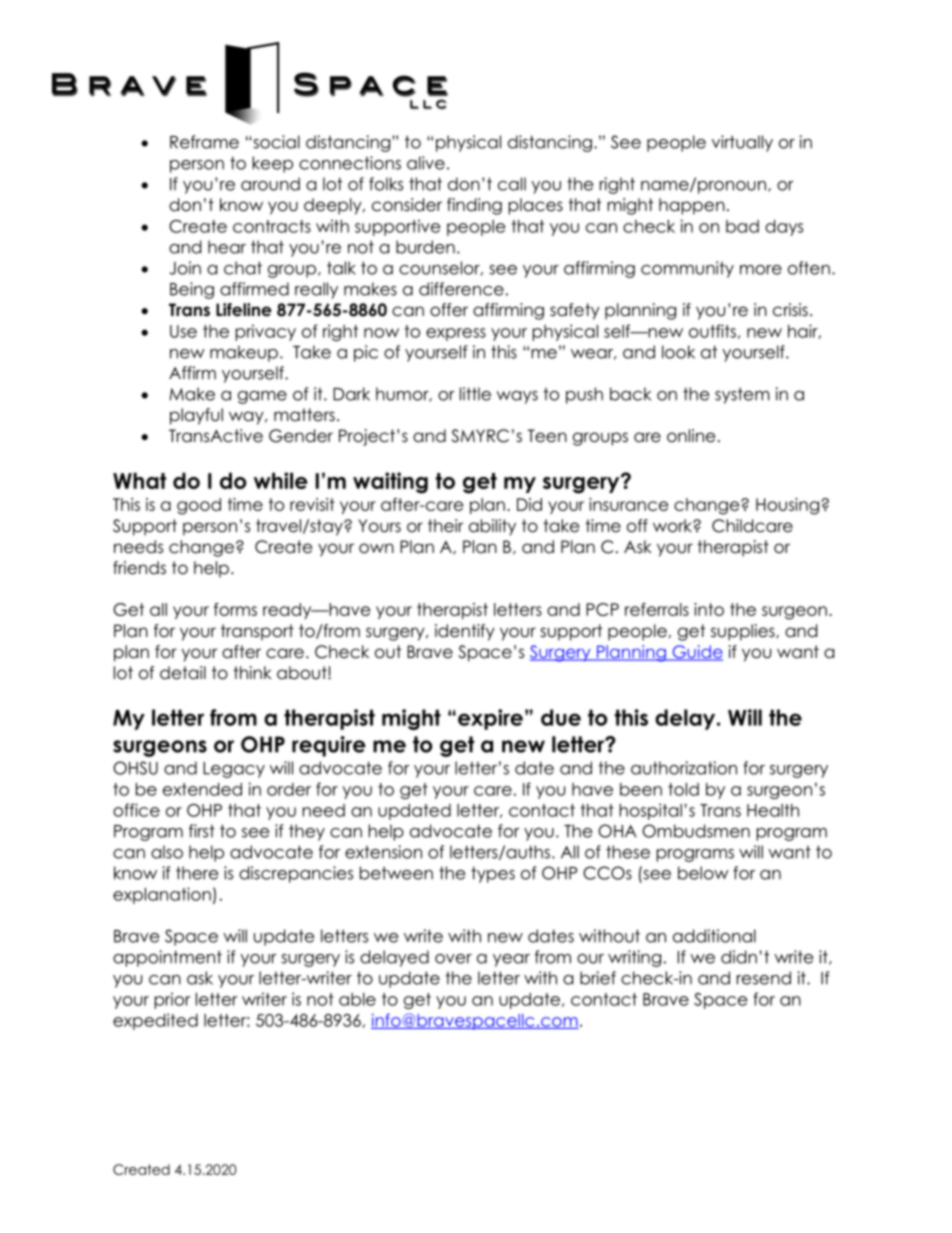 Image resolution: width=952 pixels, height=1233 pixels. Describe the element at coordinates (512, 184) in the screenshot. I see `call` at that location.
